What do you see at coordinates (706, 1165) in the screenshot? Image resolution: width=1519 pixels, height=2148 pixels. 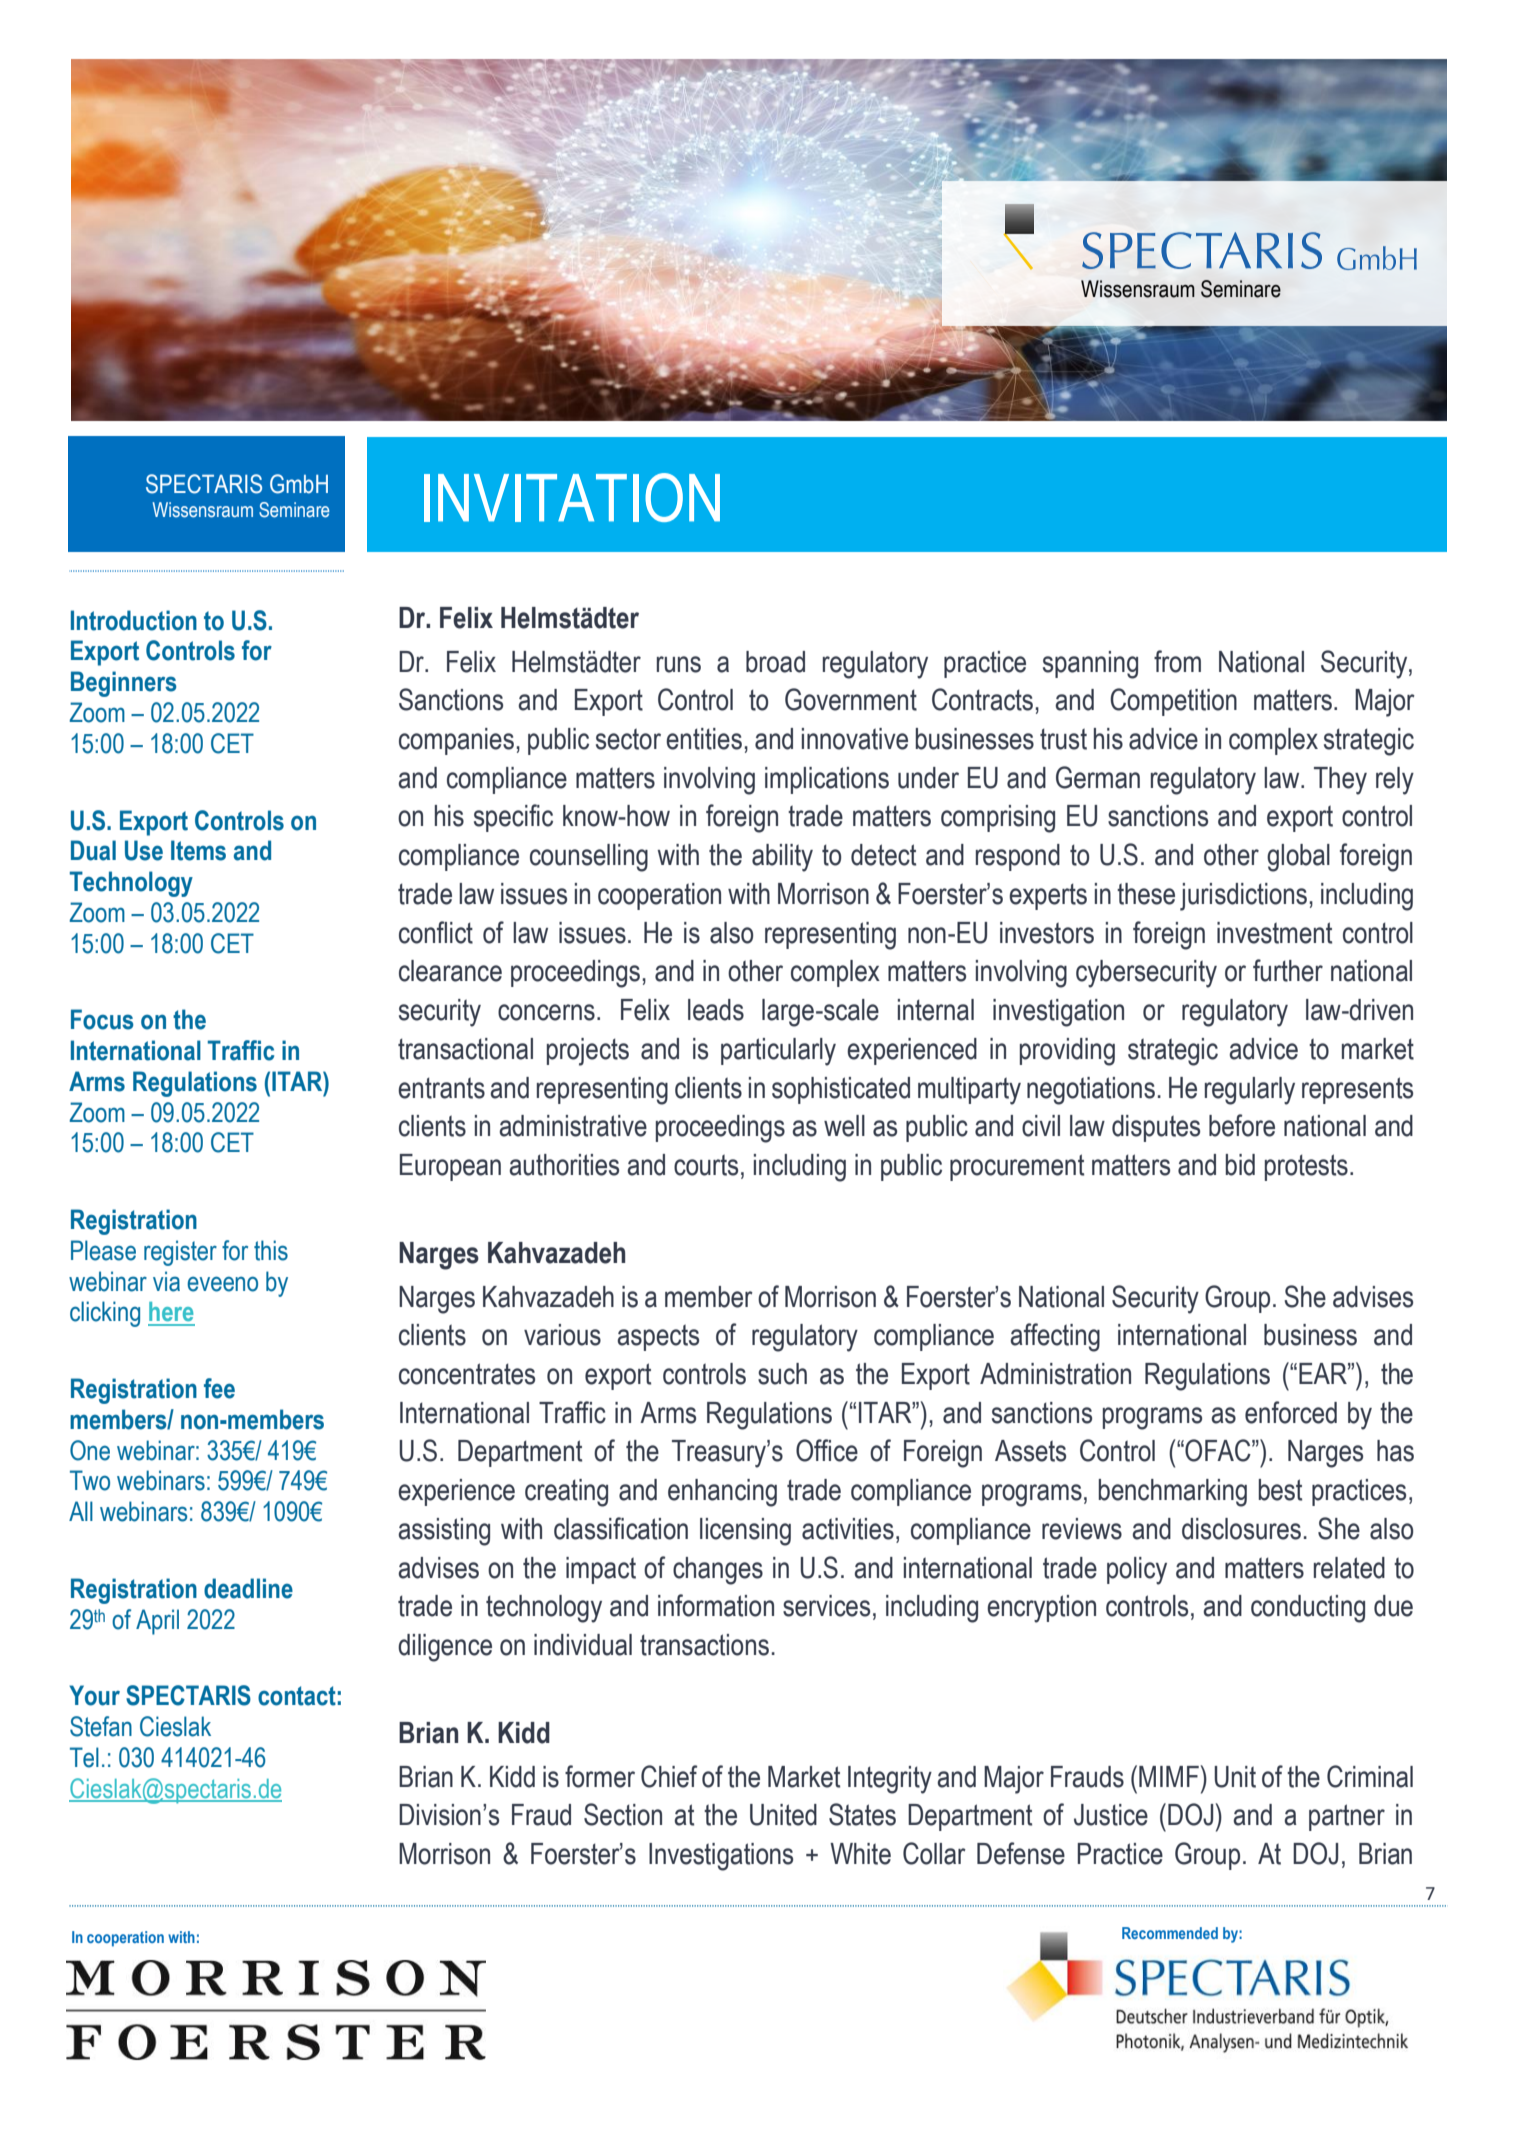 I see `courts` at bounding box center [706, 1165].
